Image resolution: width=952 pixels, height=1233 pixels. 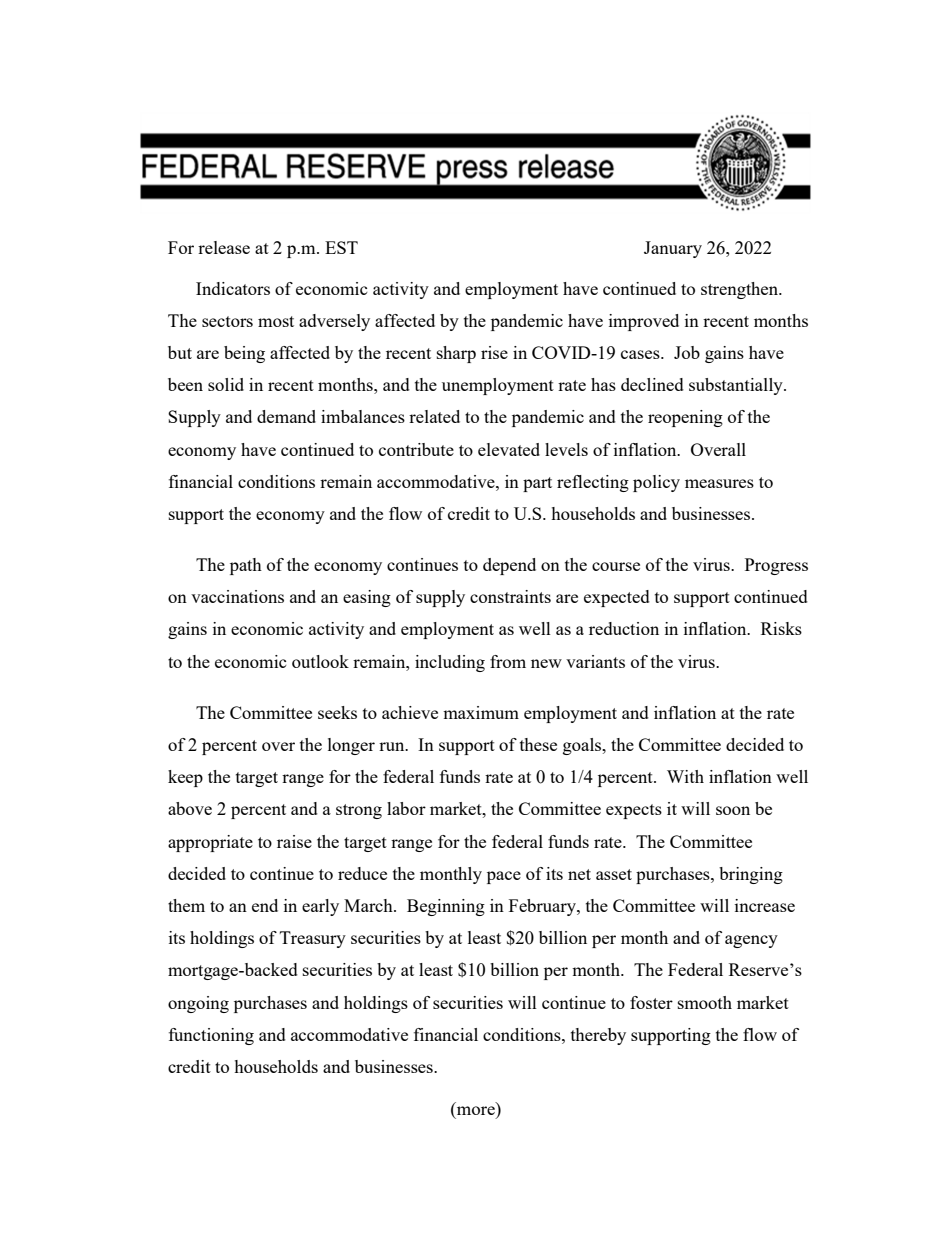 I want to click on elevated, so click(x=509, y=449).
